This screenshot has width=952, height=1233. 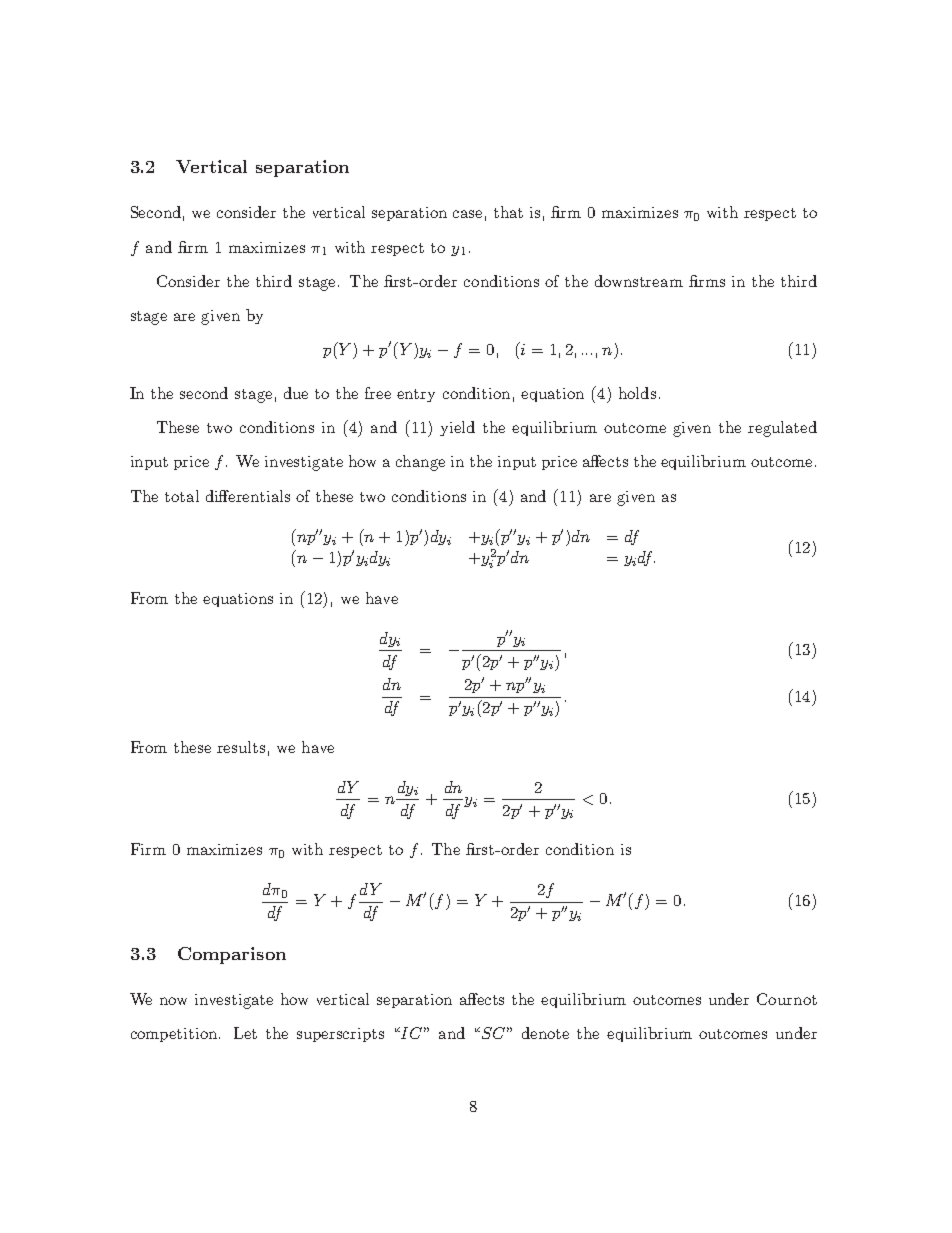 I want to click on entry, so click(x=416, y=395).
